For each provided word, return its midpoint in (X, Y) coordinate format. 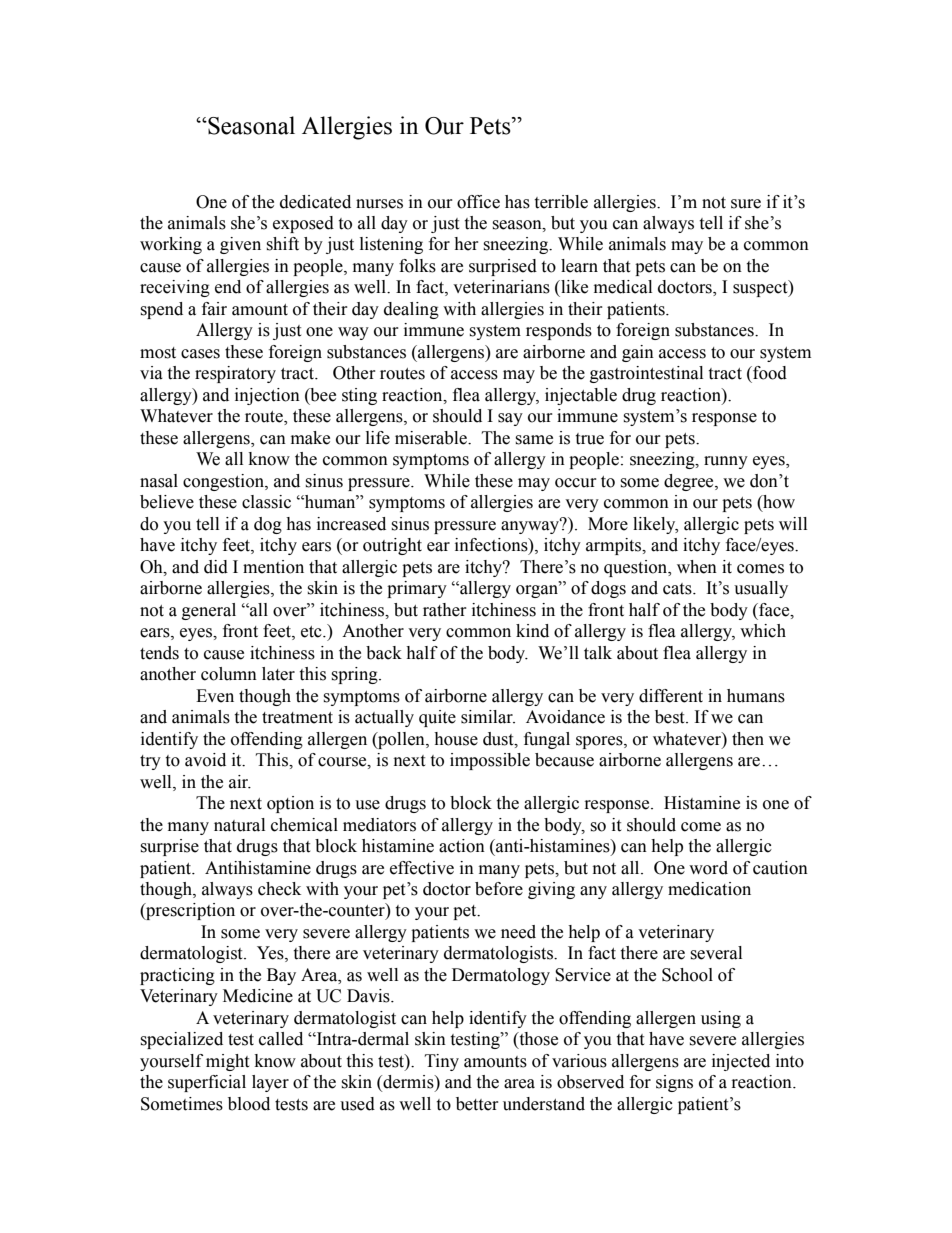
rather (445, 610)
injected (741, 1062)
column (229, 674)
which (763, 631)
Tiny (442, 1062)
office (478, 202)
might (227, 1062)
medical (623, 287)
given (240, 245)
